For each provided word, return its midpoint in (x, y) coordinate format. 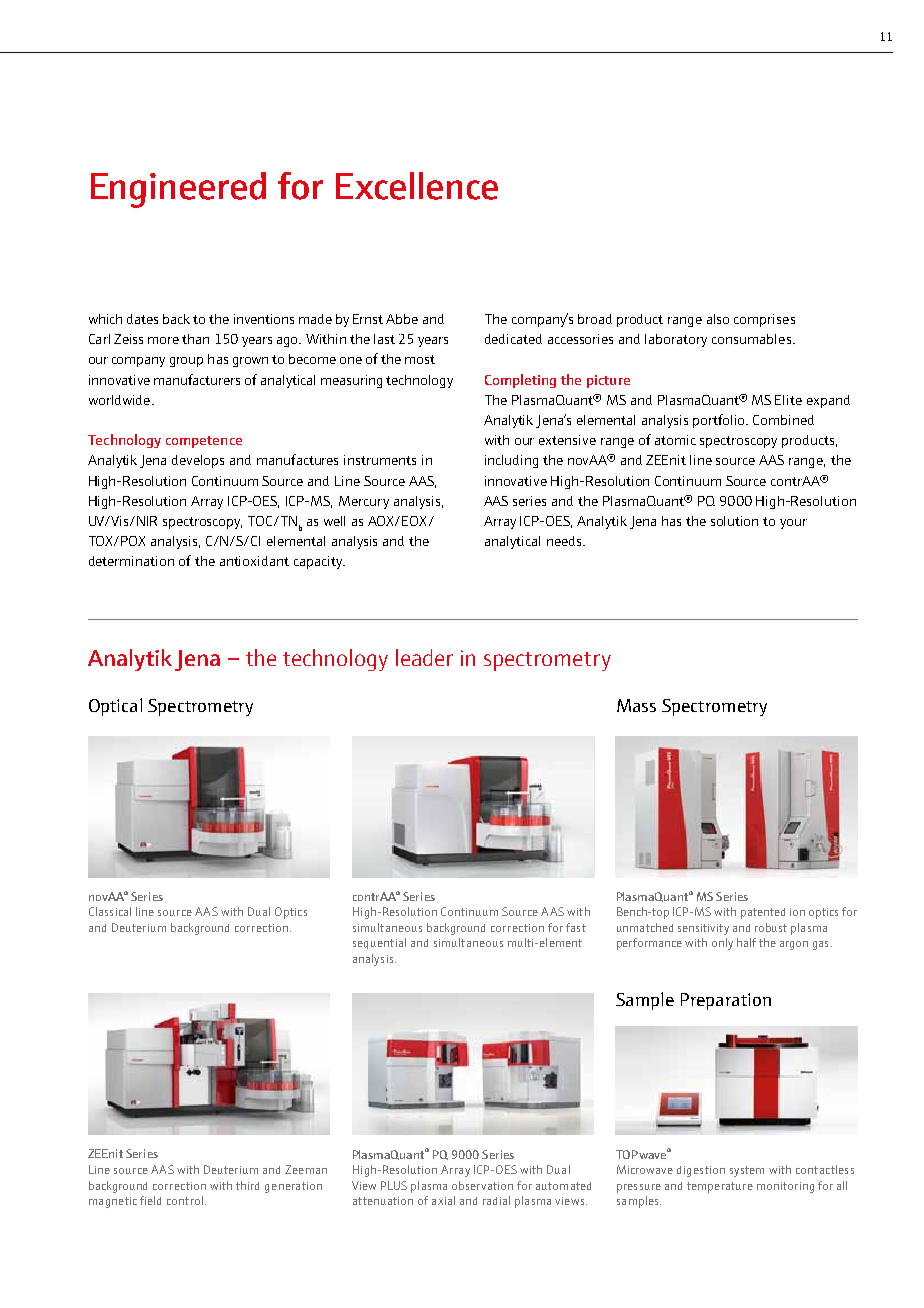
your (793, 524)
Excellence (417, 186)
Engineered (178, 190)
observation (482, 1185)
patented (763, 913)
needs (565, 541)
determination (131, 561)
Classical (110, 911)
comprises (764, 320)
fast (576, 927)
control (185, 1200)
